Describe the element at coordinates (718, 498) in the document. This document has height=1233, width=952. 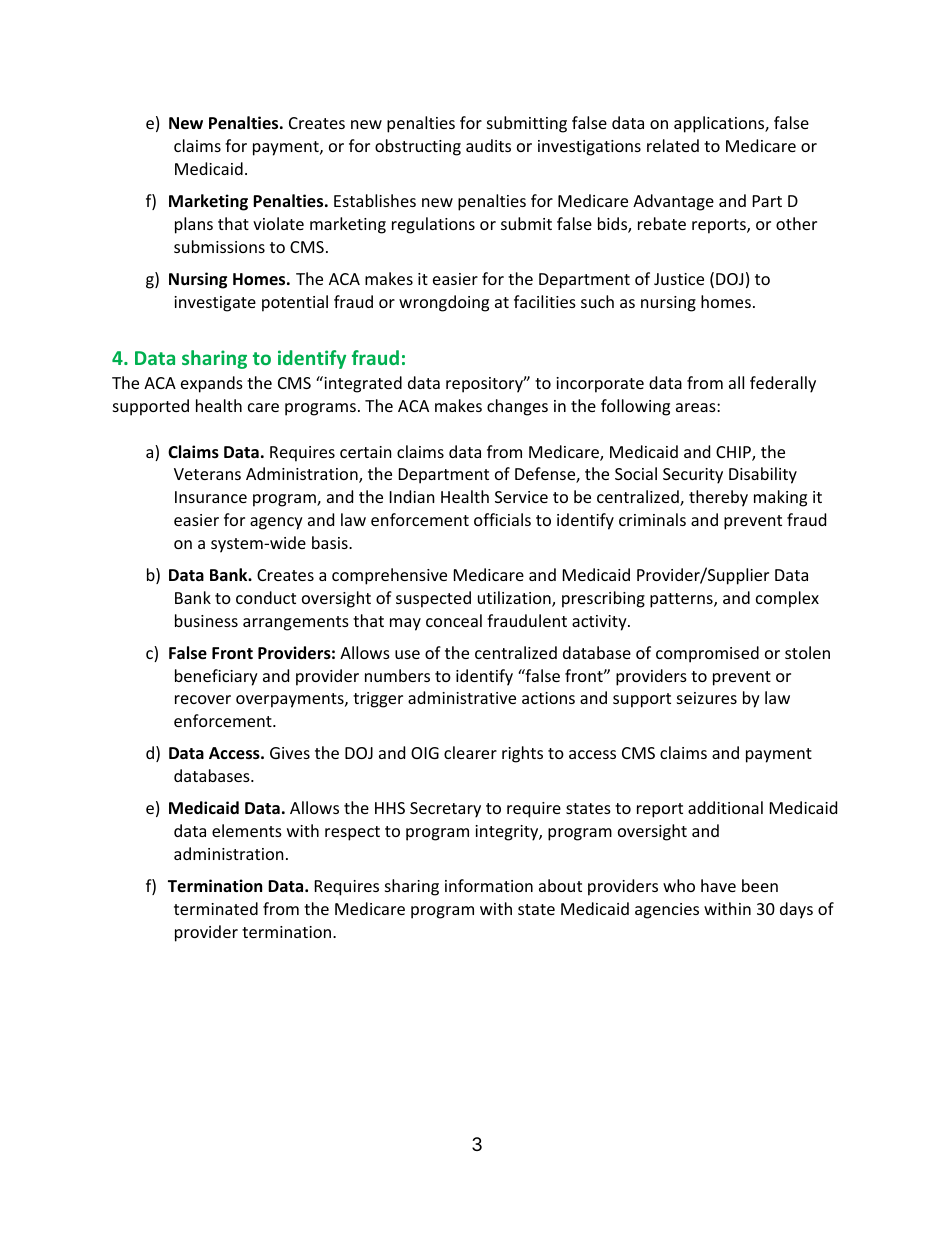
I see `thereby` at that location.
